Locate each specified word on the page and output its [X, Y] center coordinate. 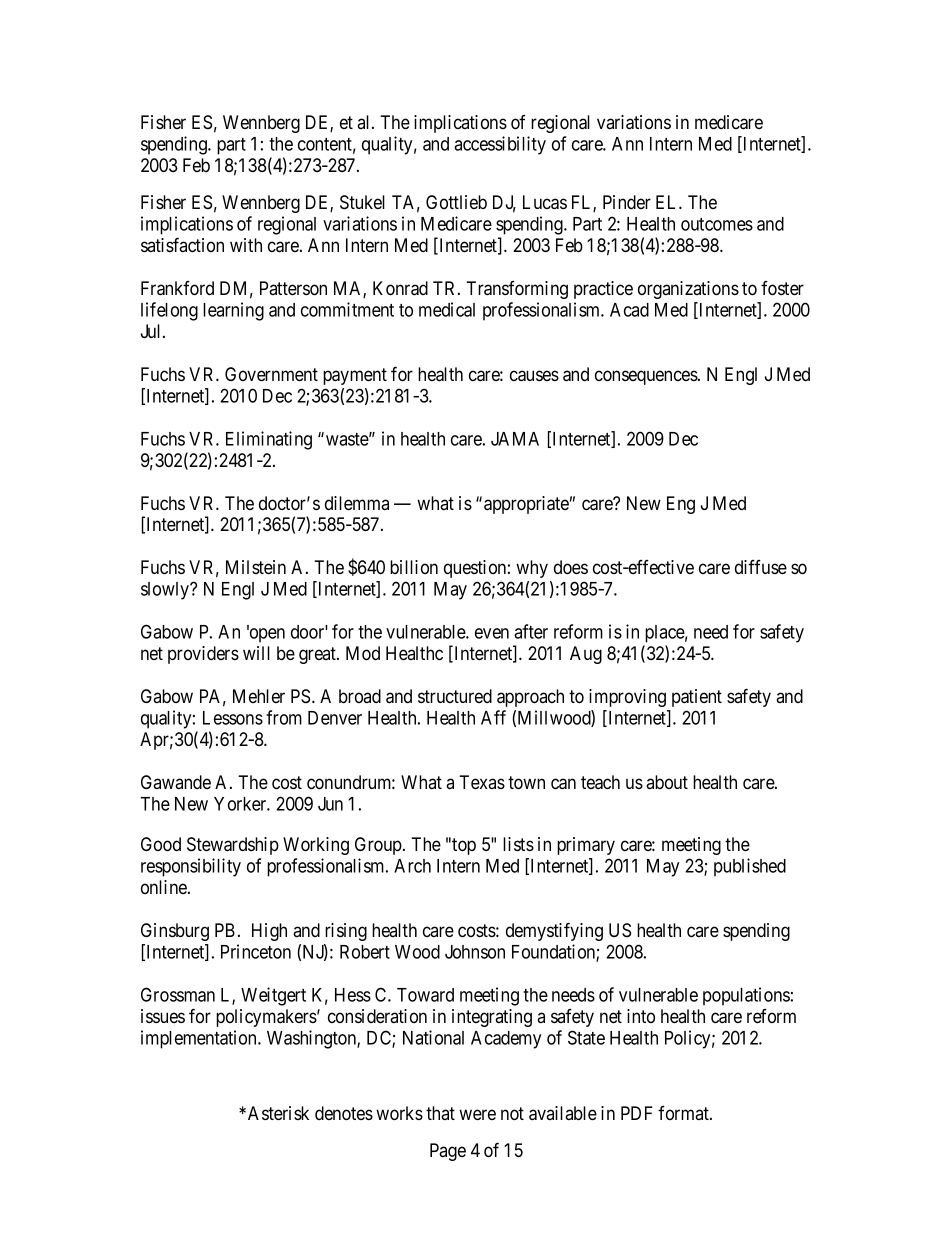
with [246, 245]
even [492, 633]
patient [697, 698]
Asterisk [278, 1113]
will [256, 653]
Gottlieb [456, 202]
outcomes [717, 224]
